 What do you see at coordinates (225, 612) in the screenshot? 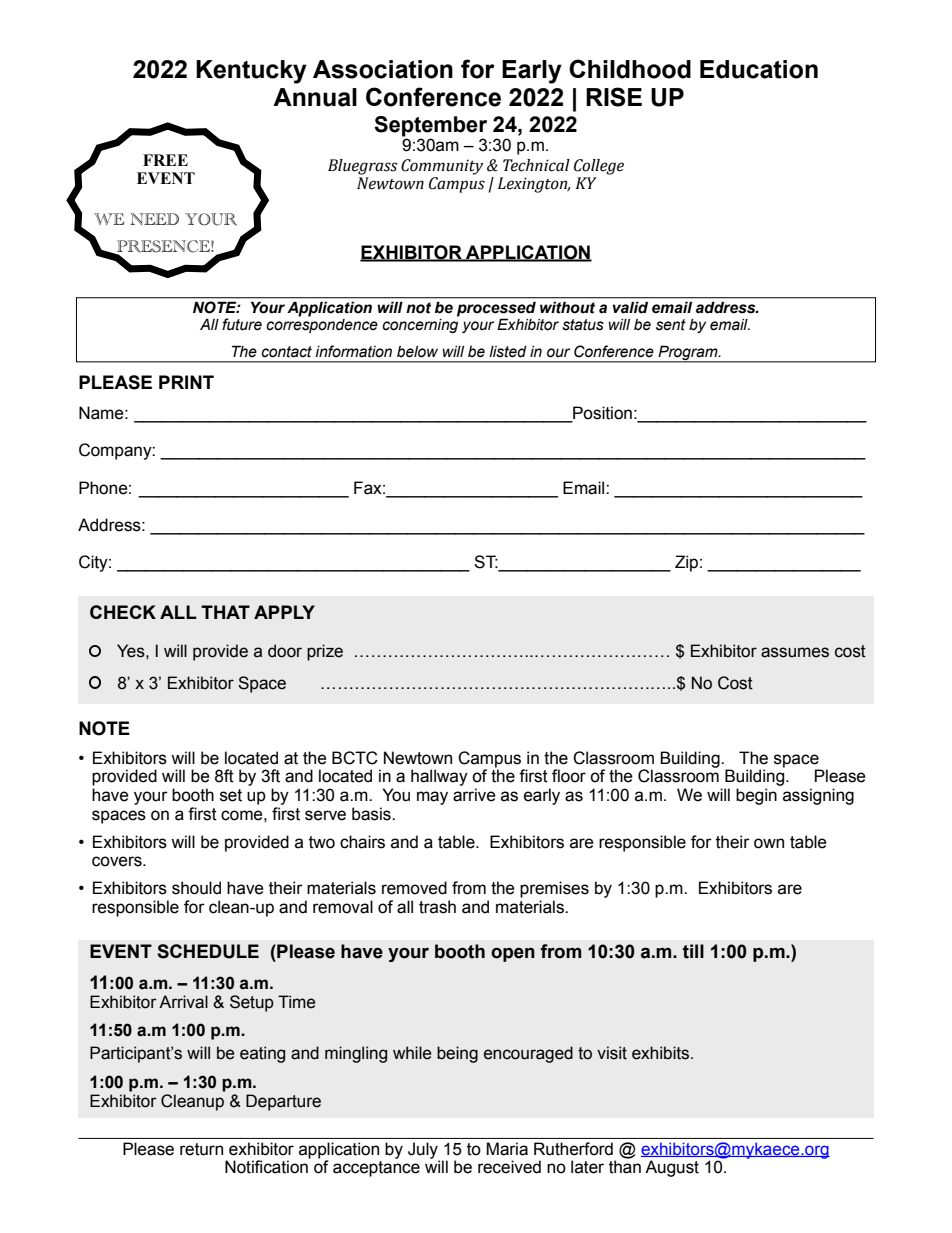
I see `THAT` at bounding box center [225, 612].
